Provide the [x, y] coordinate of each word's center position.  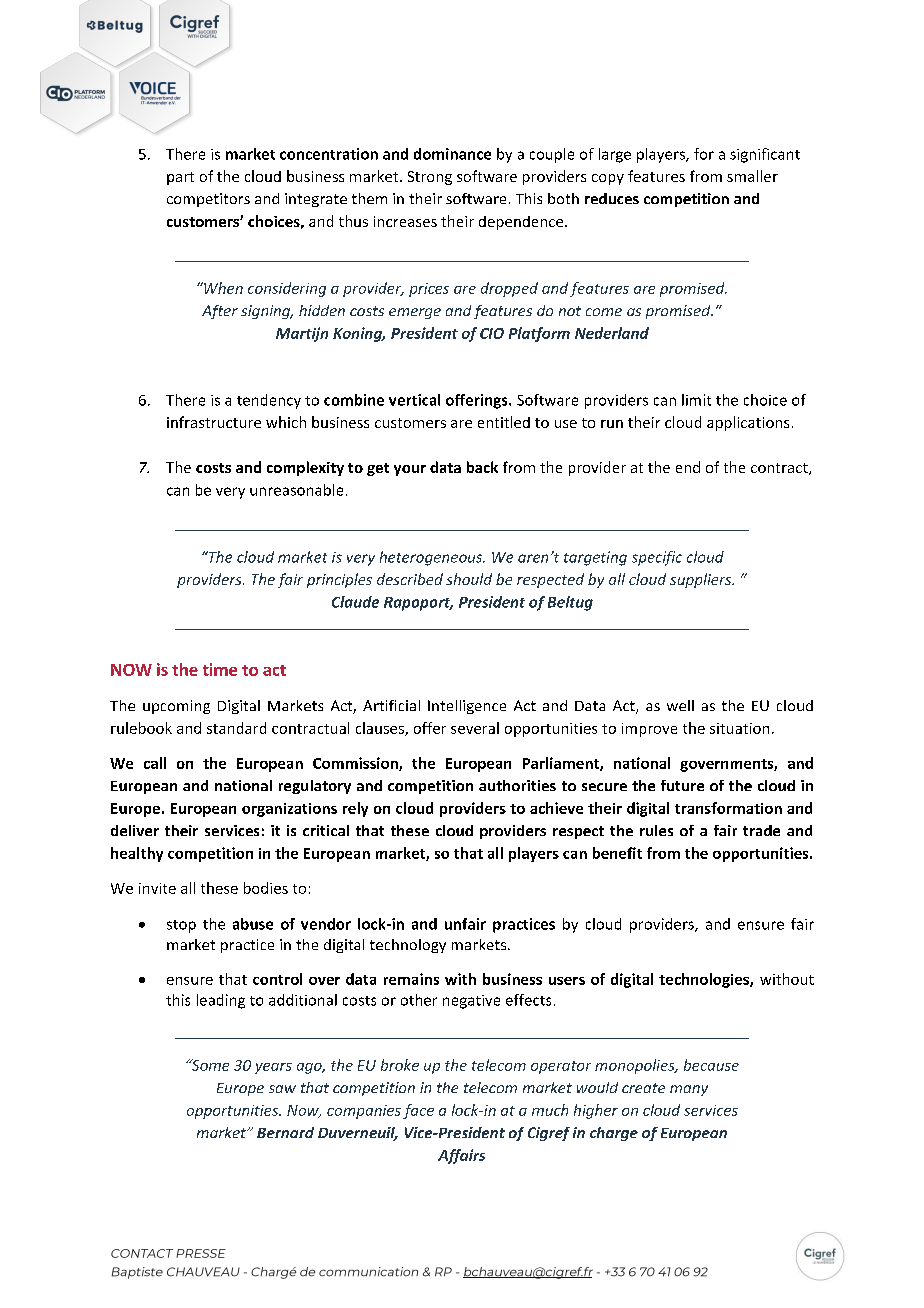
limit [696, 400]
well [680, 705]
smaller [752, 176]
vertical [414, 400]
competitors [208, 200]
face [418, 1111]
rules [656, 830]
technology [408, 946]
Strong [430, 178]
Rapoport [418, 604]
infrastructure [214, 422]
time [220, 669]
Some [209, 1065]
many [689, 1090]
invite [157, 888]
